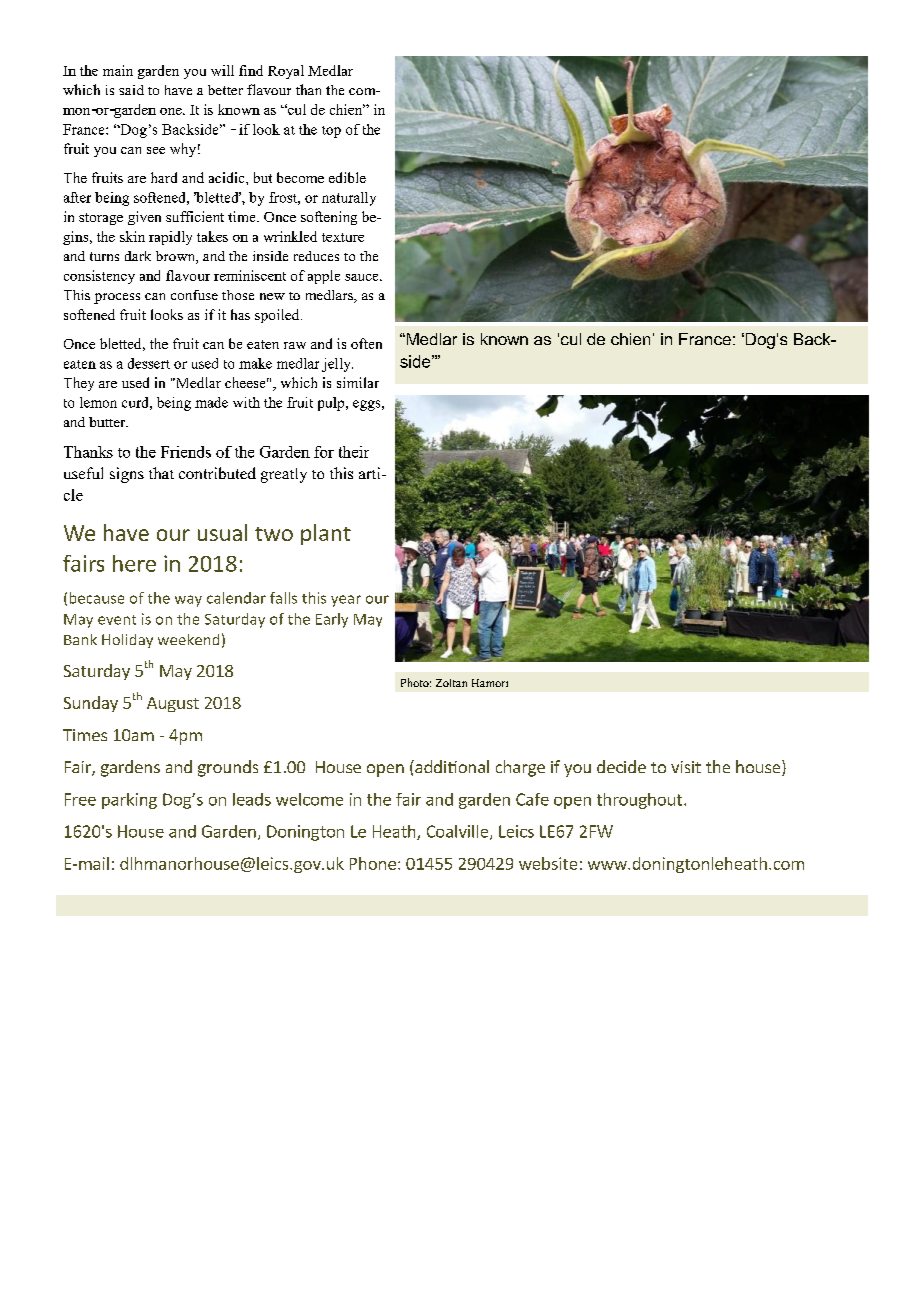 The height and width of the screenshot is (1308, 924). What do you see at coordinates (161, 473) in the screenshot?
I see `that` at bounding box center [161, 473].
